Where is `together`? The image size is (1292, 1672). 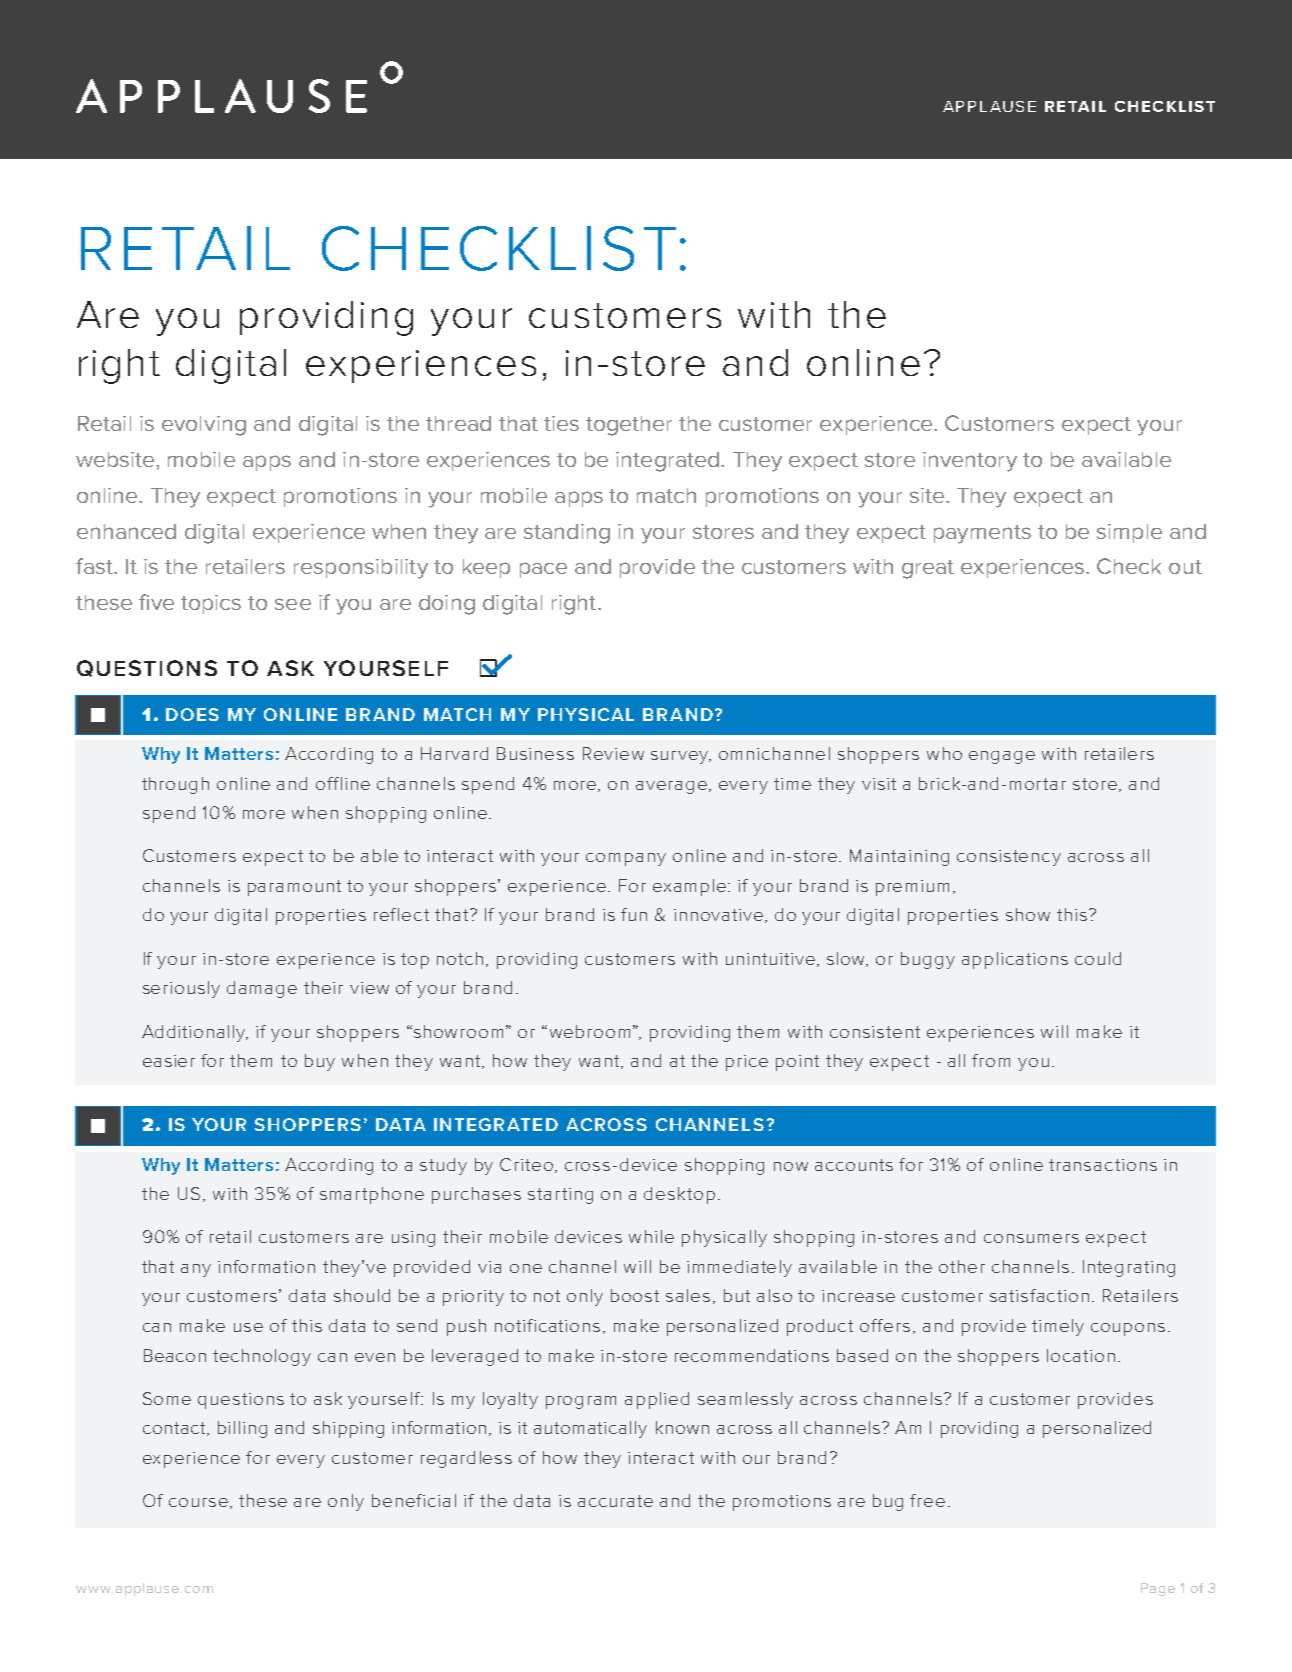
together is located at coordinates (629, 426).
